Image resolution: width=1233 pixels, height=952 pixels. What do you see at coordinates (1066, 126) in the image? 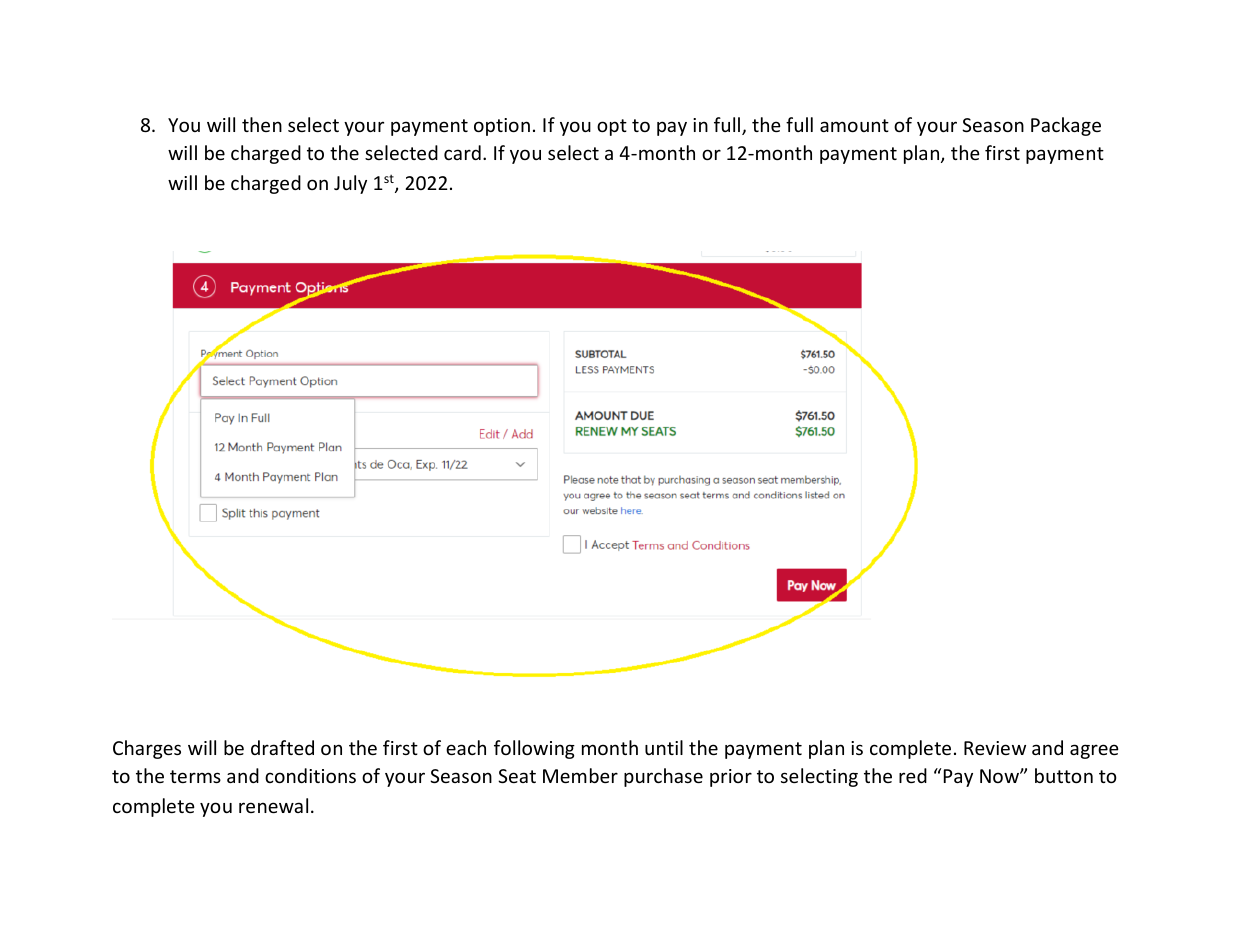
I see `Package` at bounding box center [1066, 126].
